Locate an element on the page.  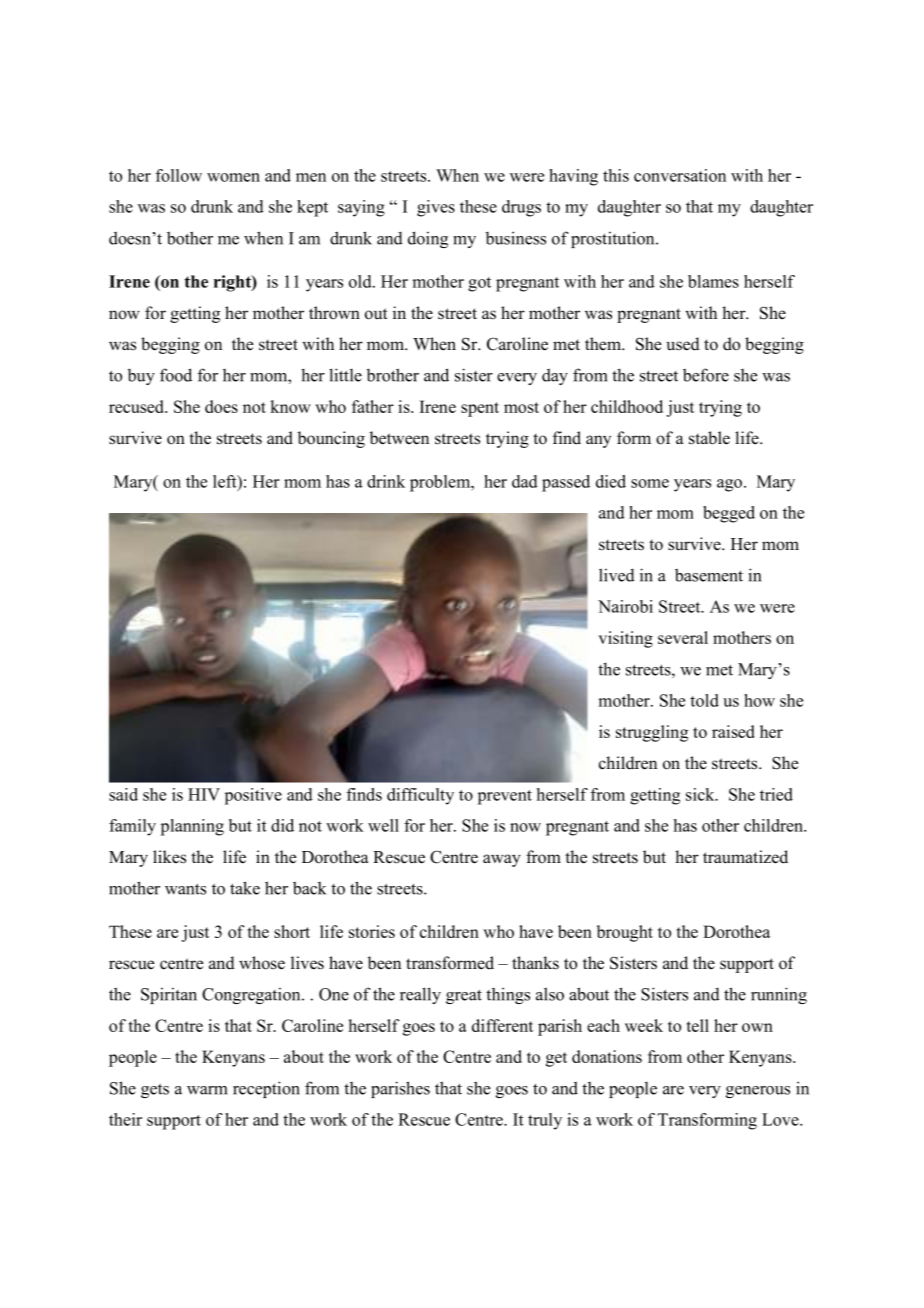
warm is located at coordinates (207, 1090).
